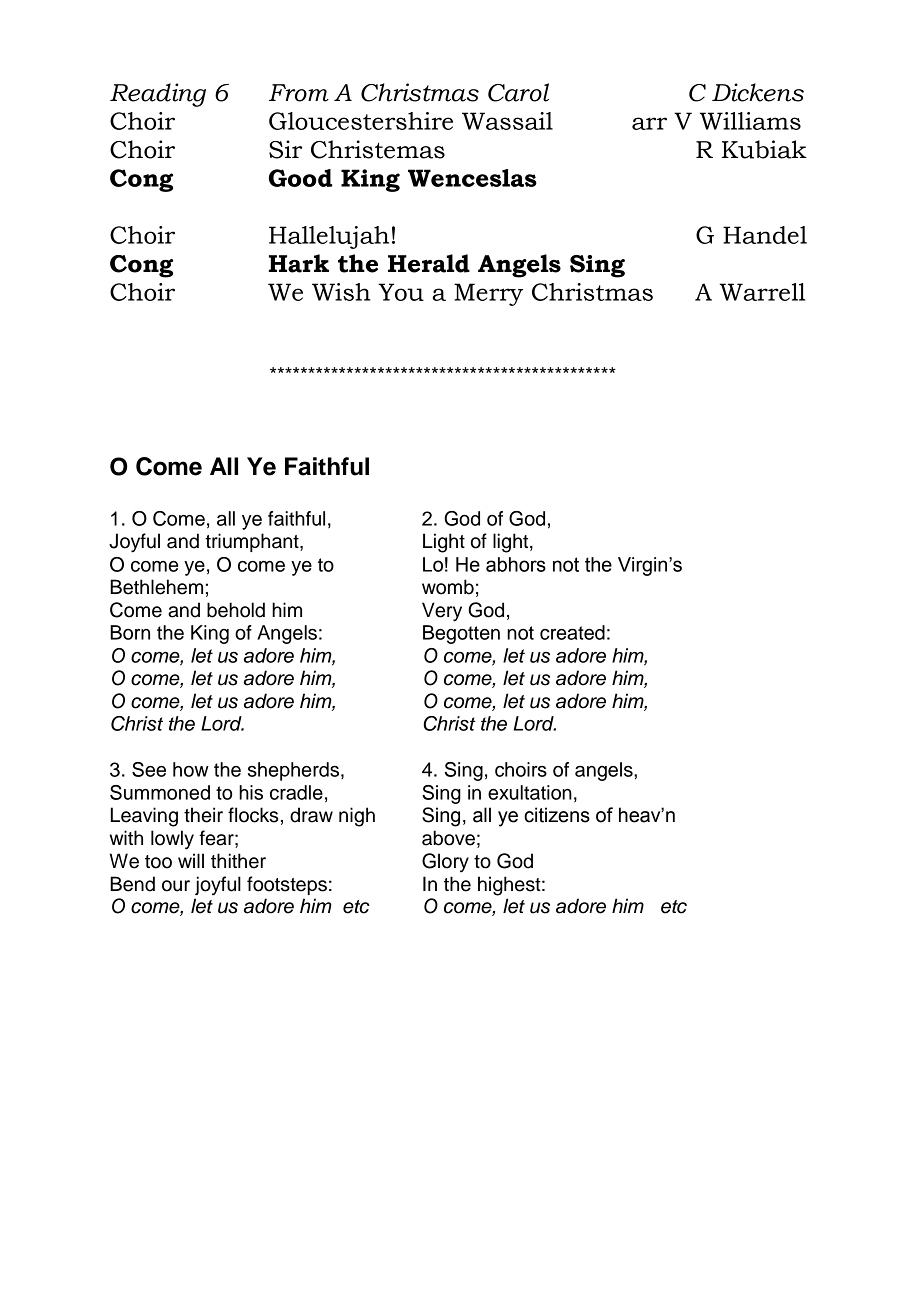  Describe the element at coordinates (758, 92) in the page. I see `Dickens` at that location.
